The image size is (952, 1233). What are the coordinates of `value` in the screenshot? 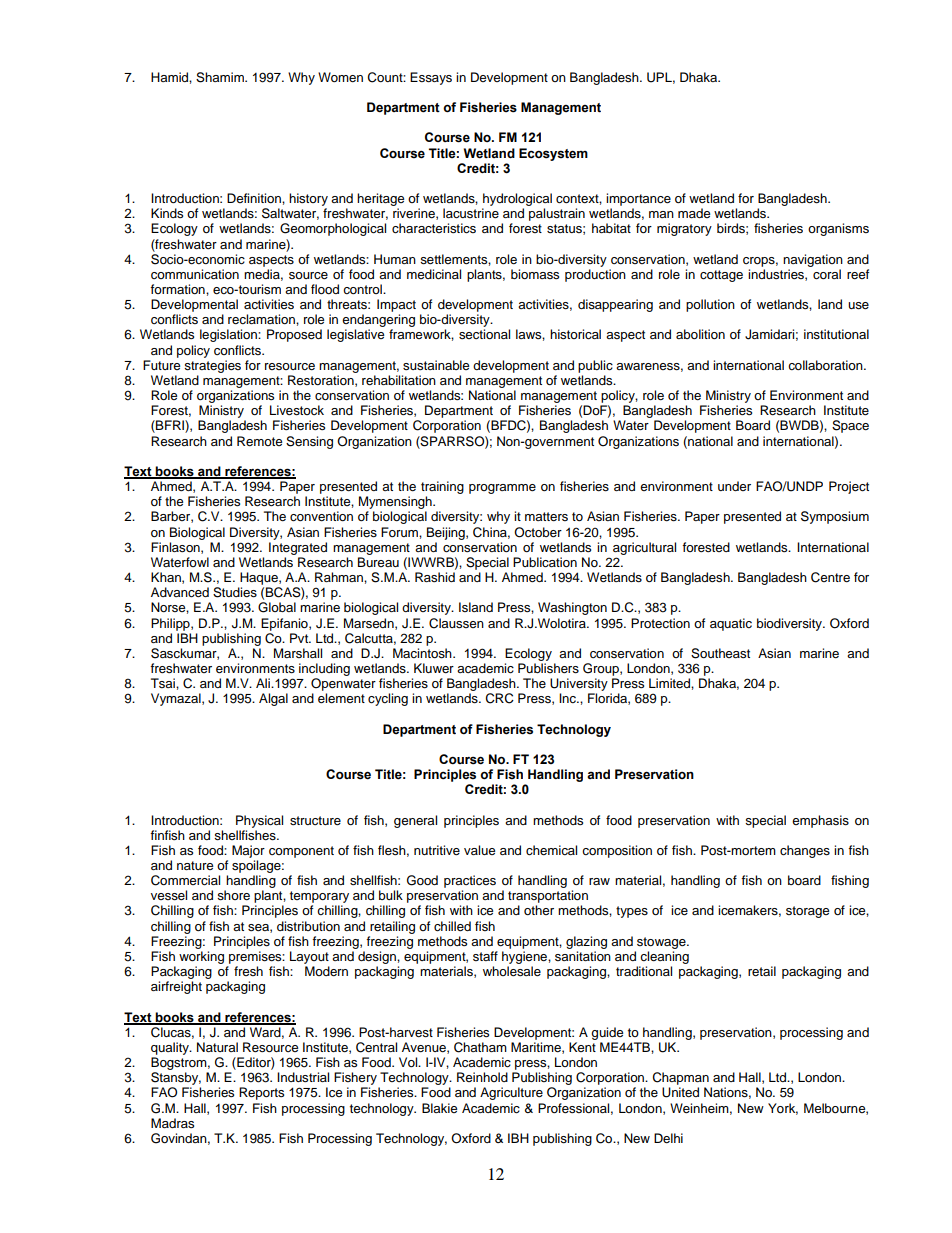 It's located at (479, 850).
